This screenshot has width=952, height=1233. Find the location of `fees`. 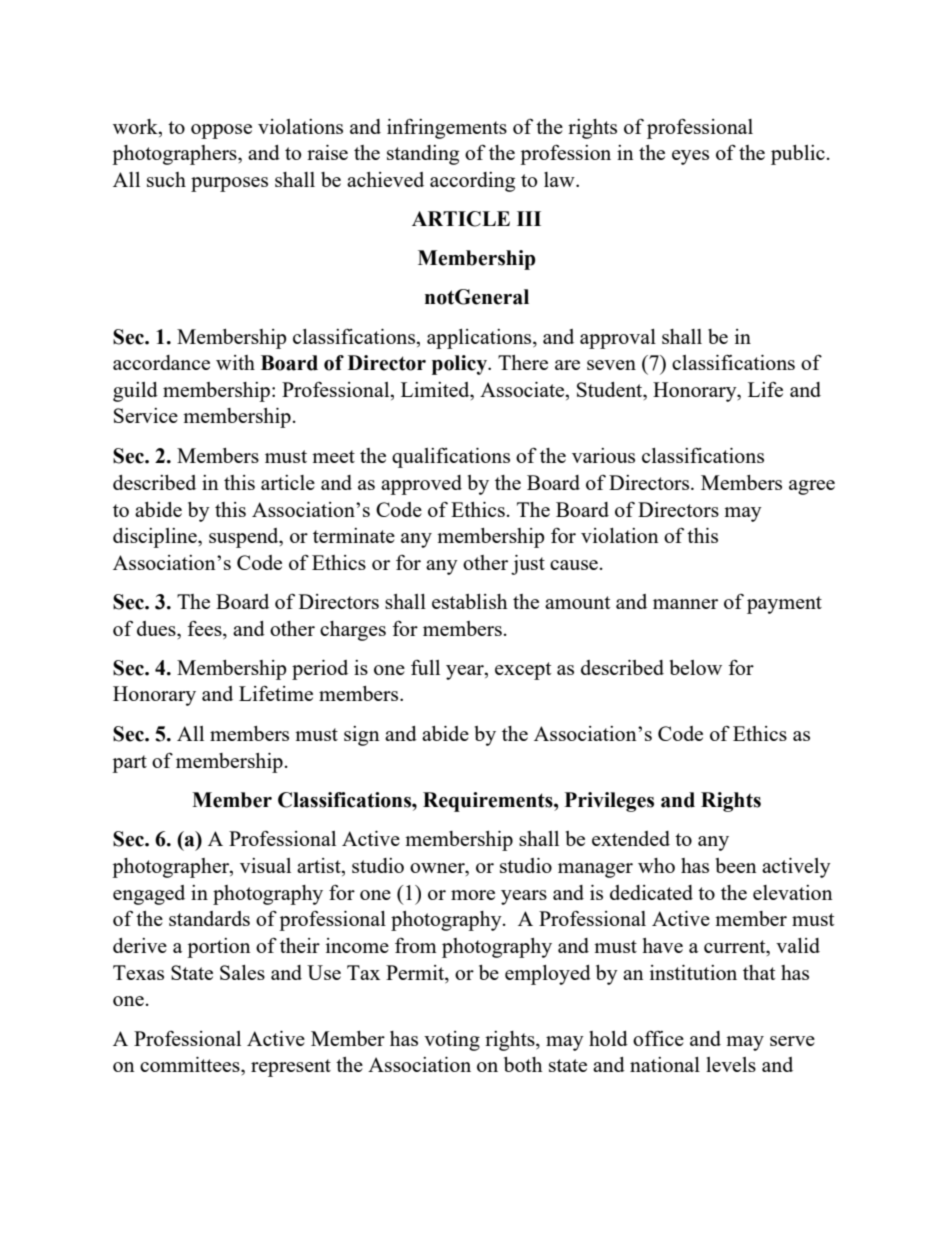

fees is located at coordinates (205, 628).
